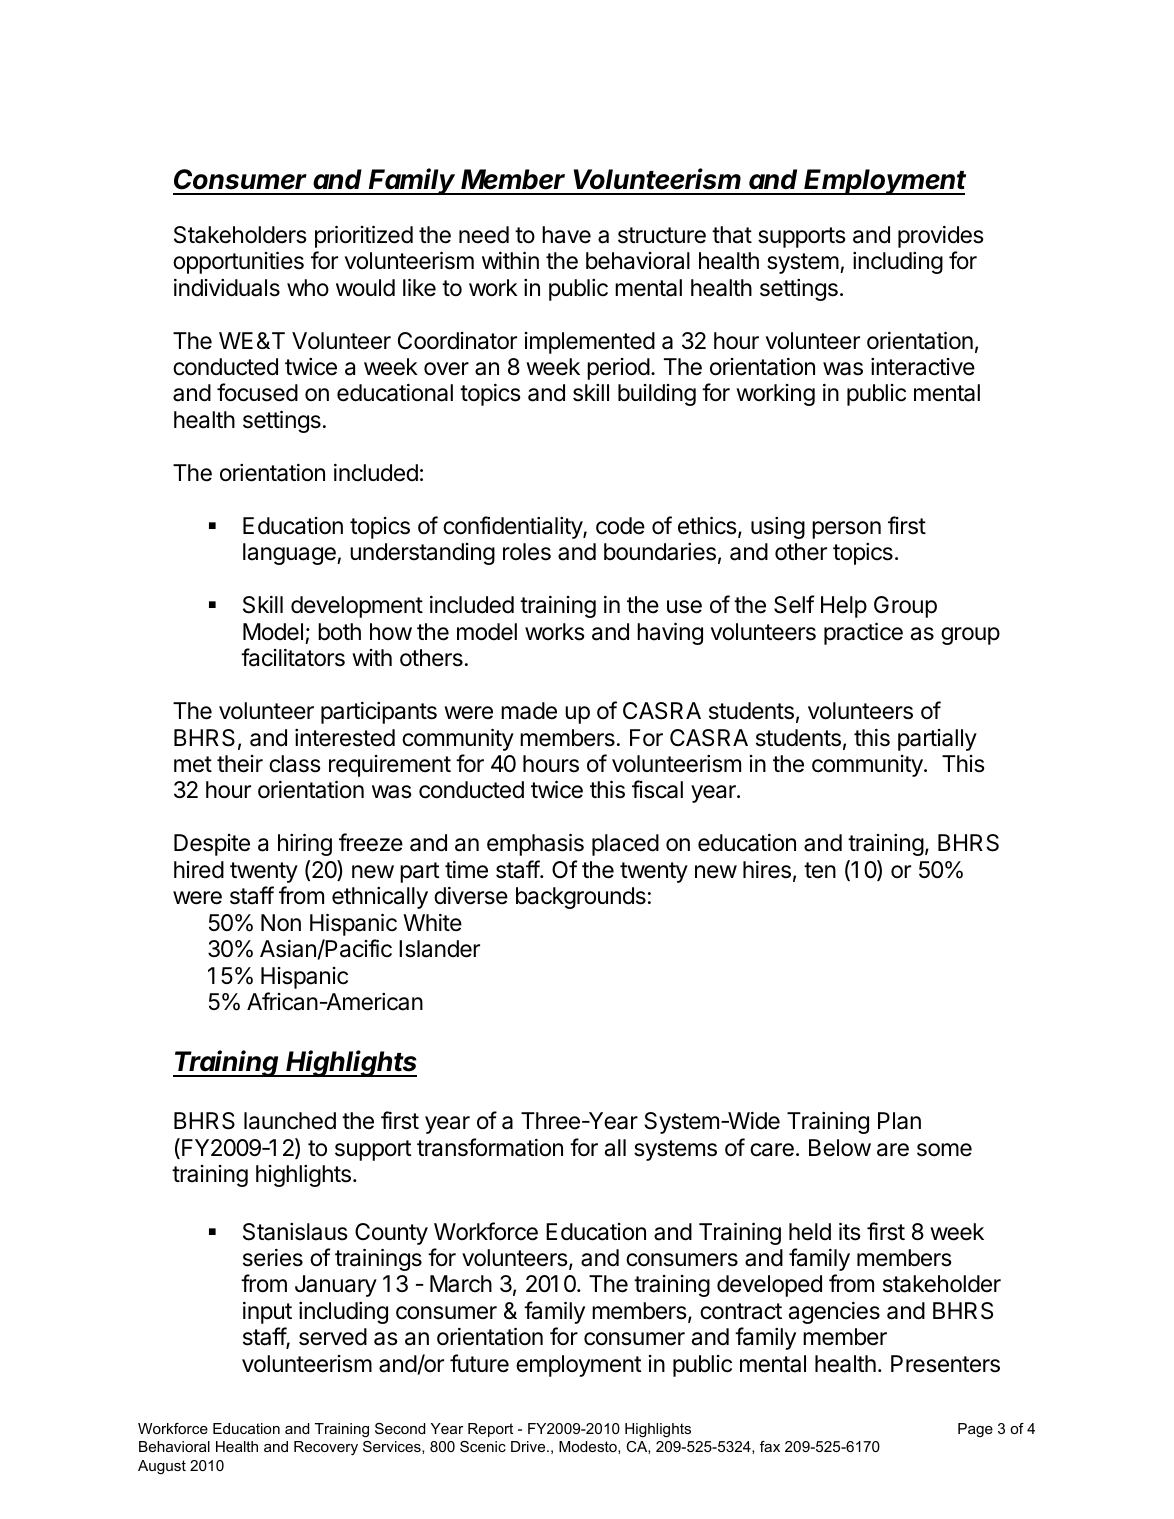 This screenshot has height=1519, width=1174. What do you see at coordinates (535, 844) in the screenshot?
I see `emphasis` at bounding box center [535, 844].
